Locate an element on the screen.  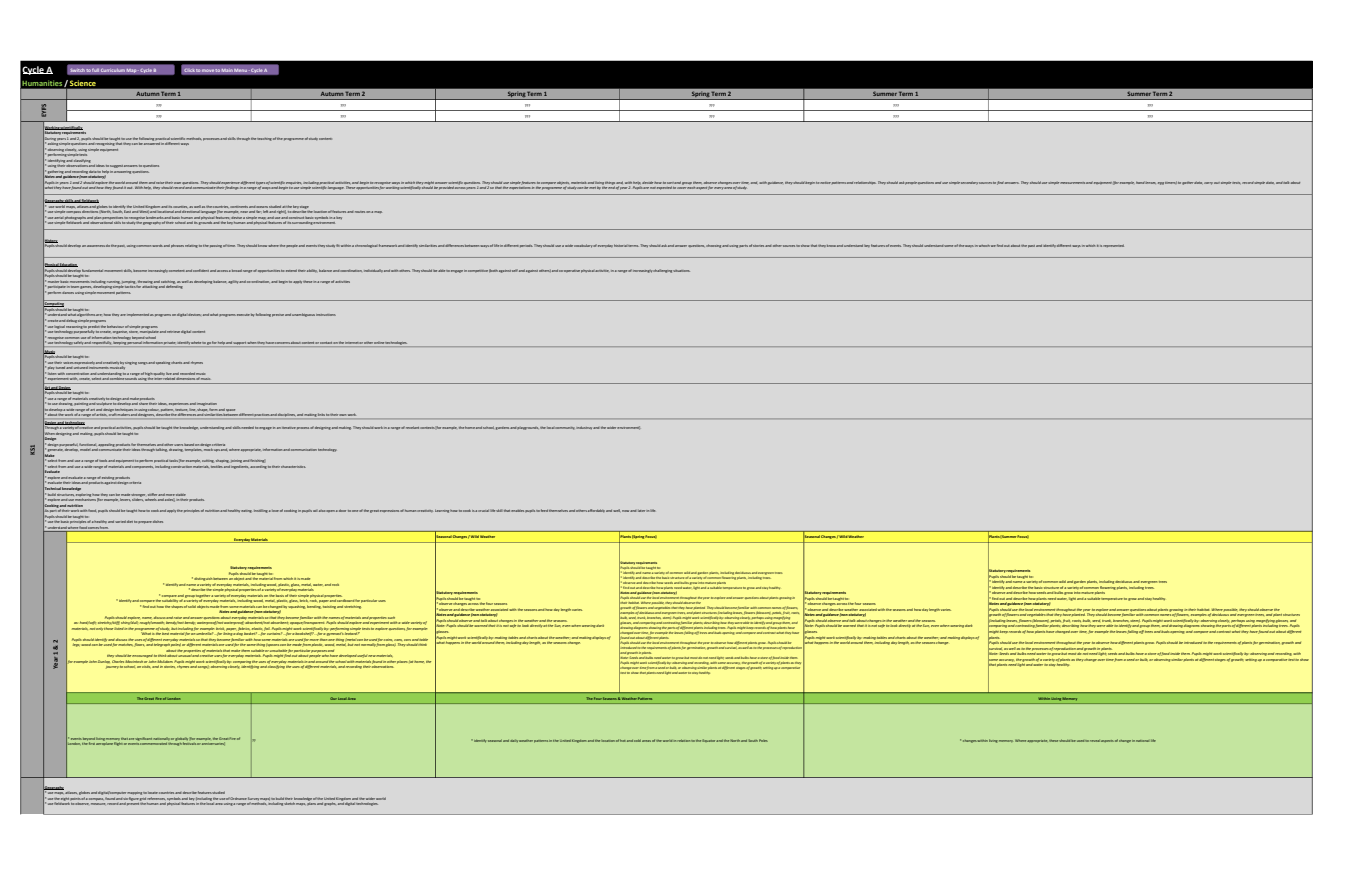
such is located at coordinates (391, 618).
